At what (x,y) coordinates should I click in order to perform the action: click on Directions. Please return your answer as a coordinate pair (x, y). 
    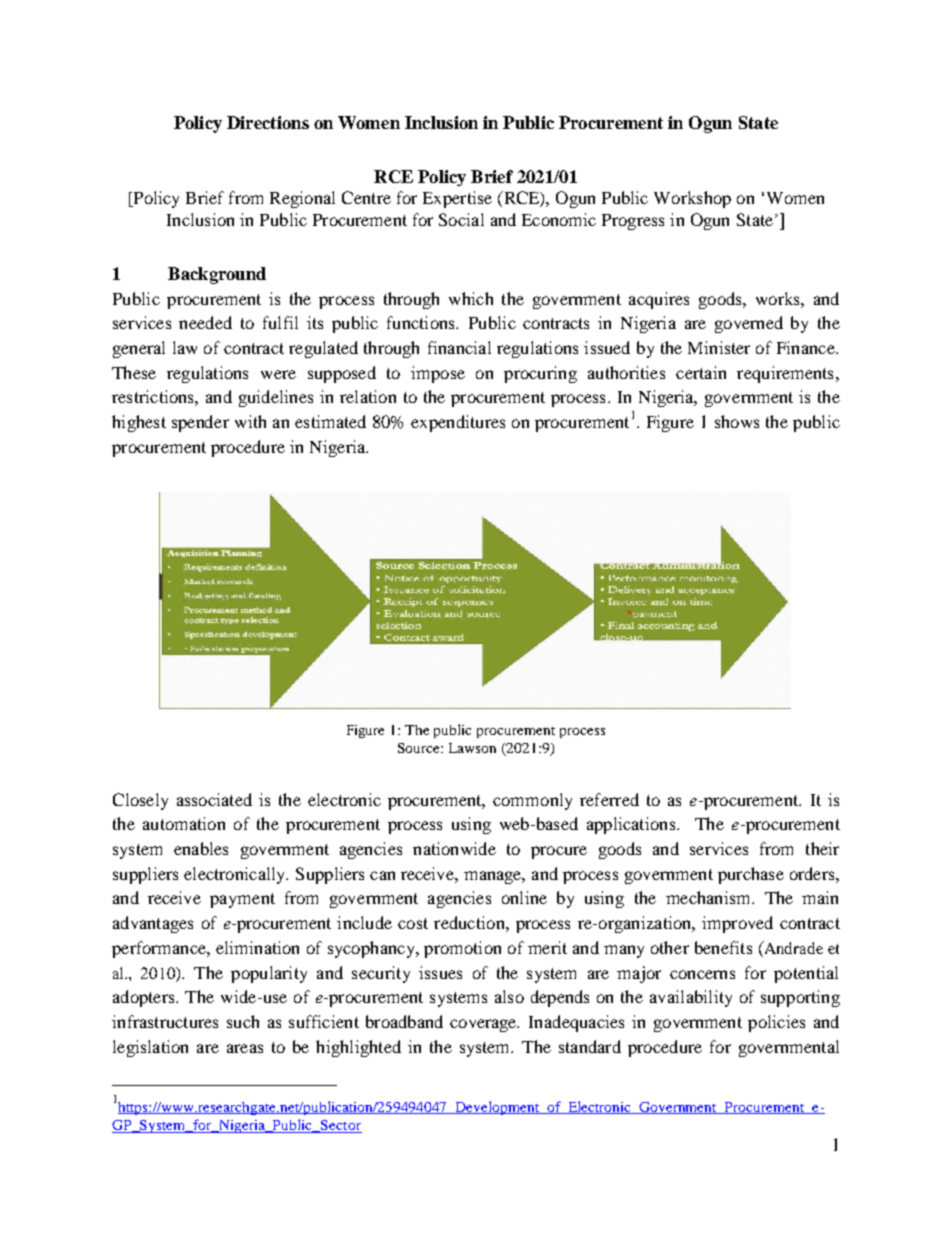
    Looking at the image, I should click on (268, 122).
